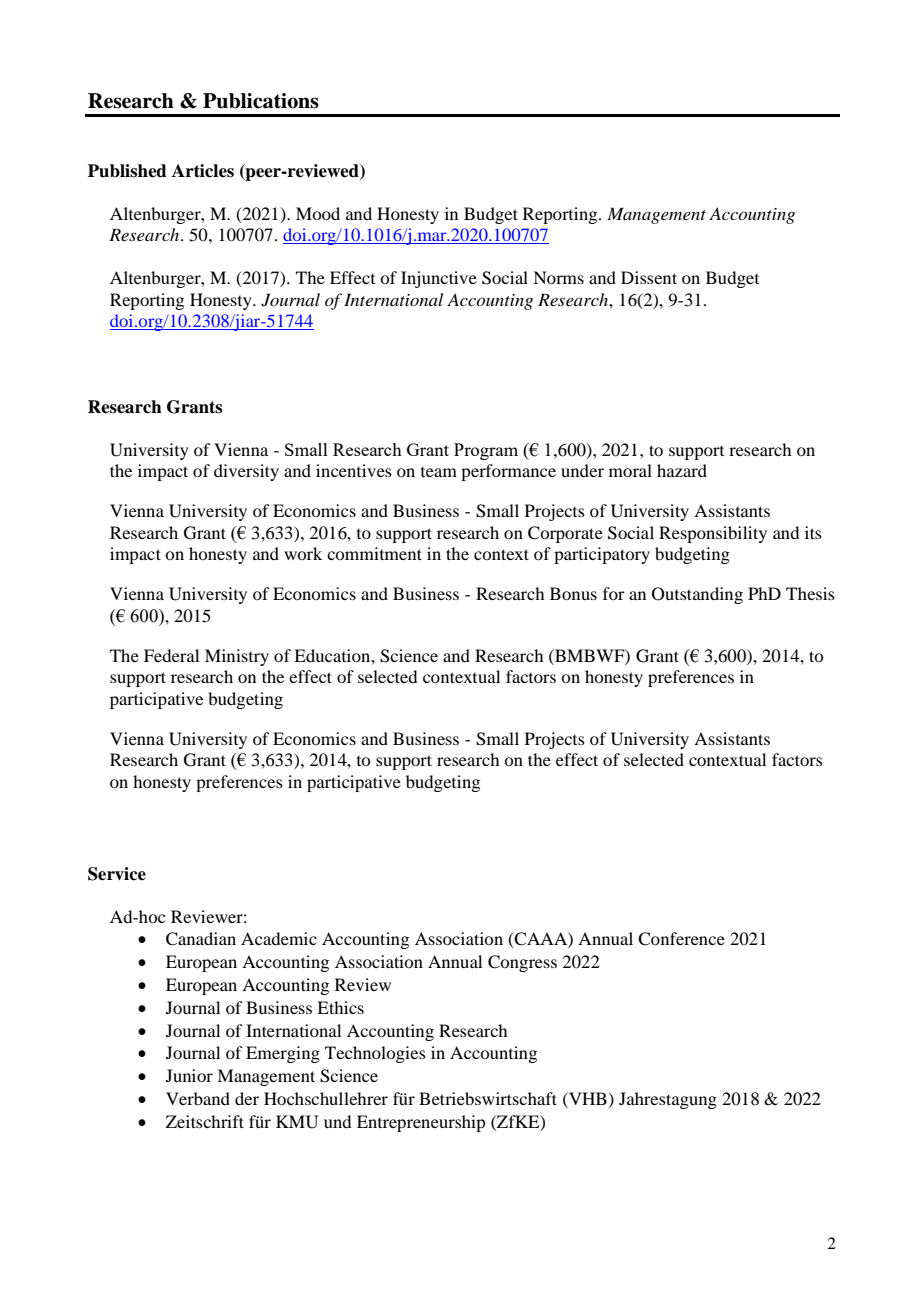  What do you see at coordinates (682, 470) in the screenshot?
I see `hazard` at bounding box center [682, 470].
